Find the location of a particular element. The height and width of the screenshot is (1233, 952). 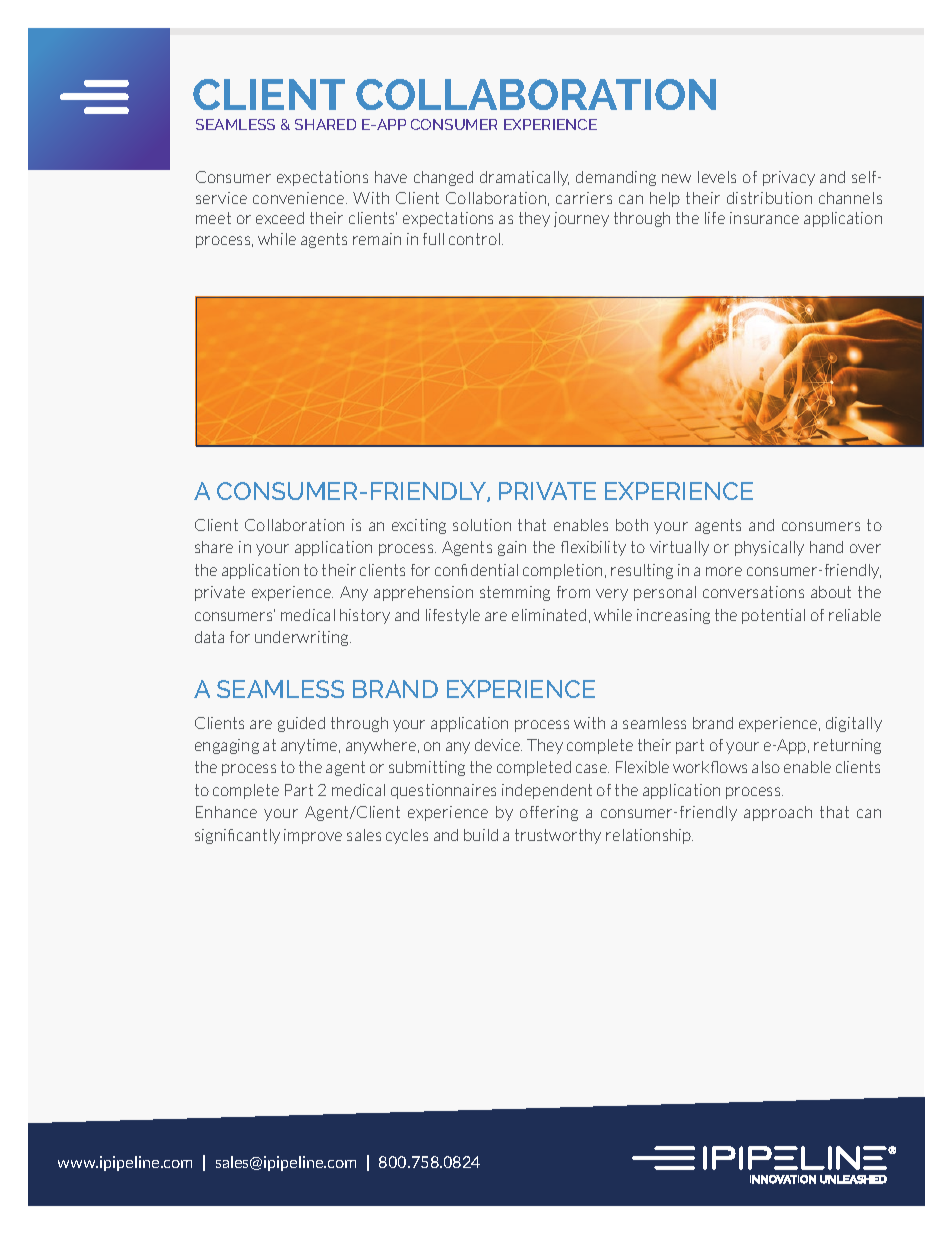

solution is located at coordinates (482, 525).
